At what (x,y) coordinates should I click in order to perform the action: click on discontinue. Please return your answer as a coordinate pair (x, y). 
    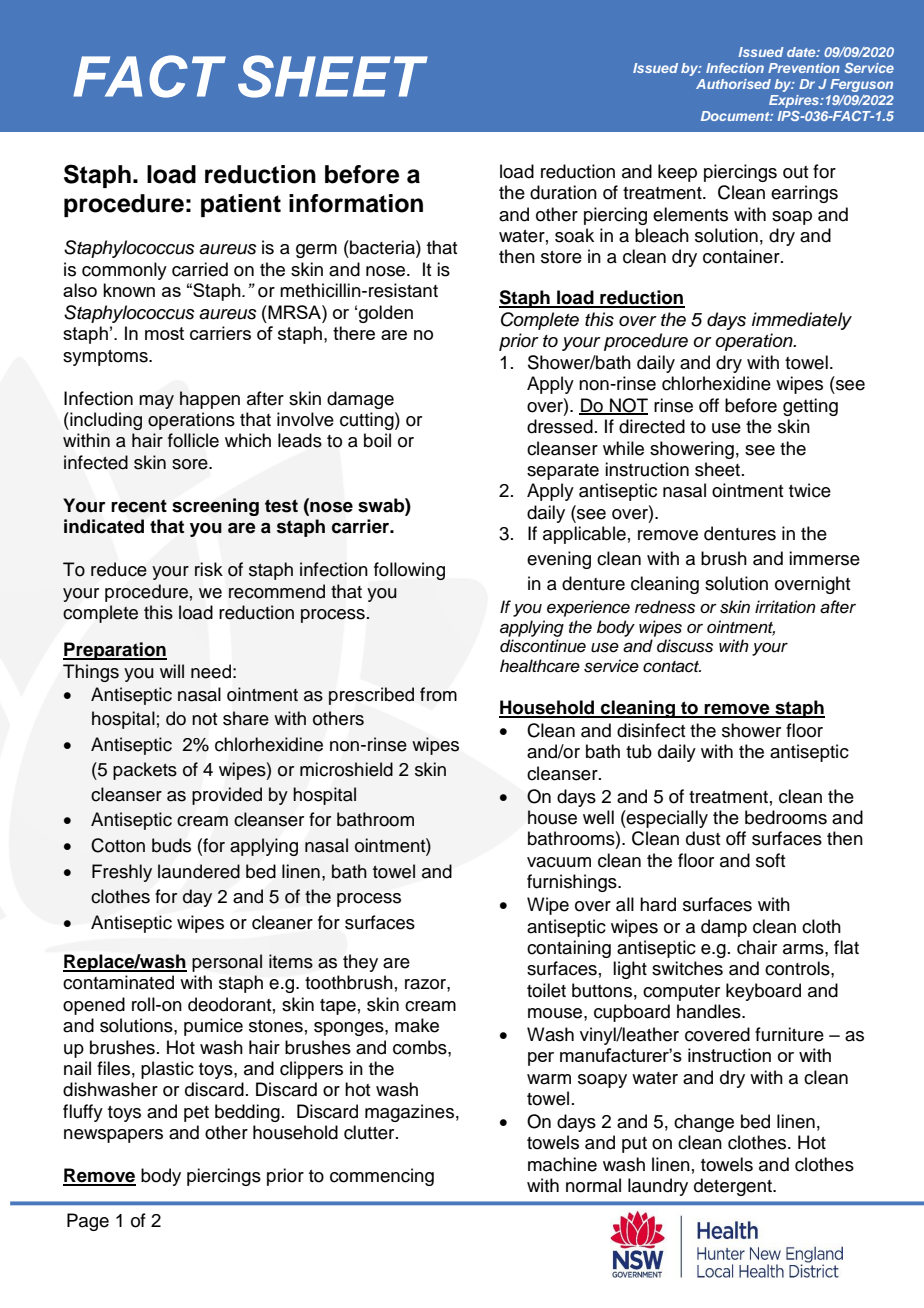
    Looking at the image, I should click on (543, 646).
